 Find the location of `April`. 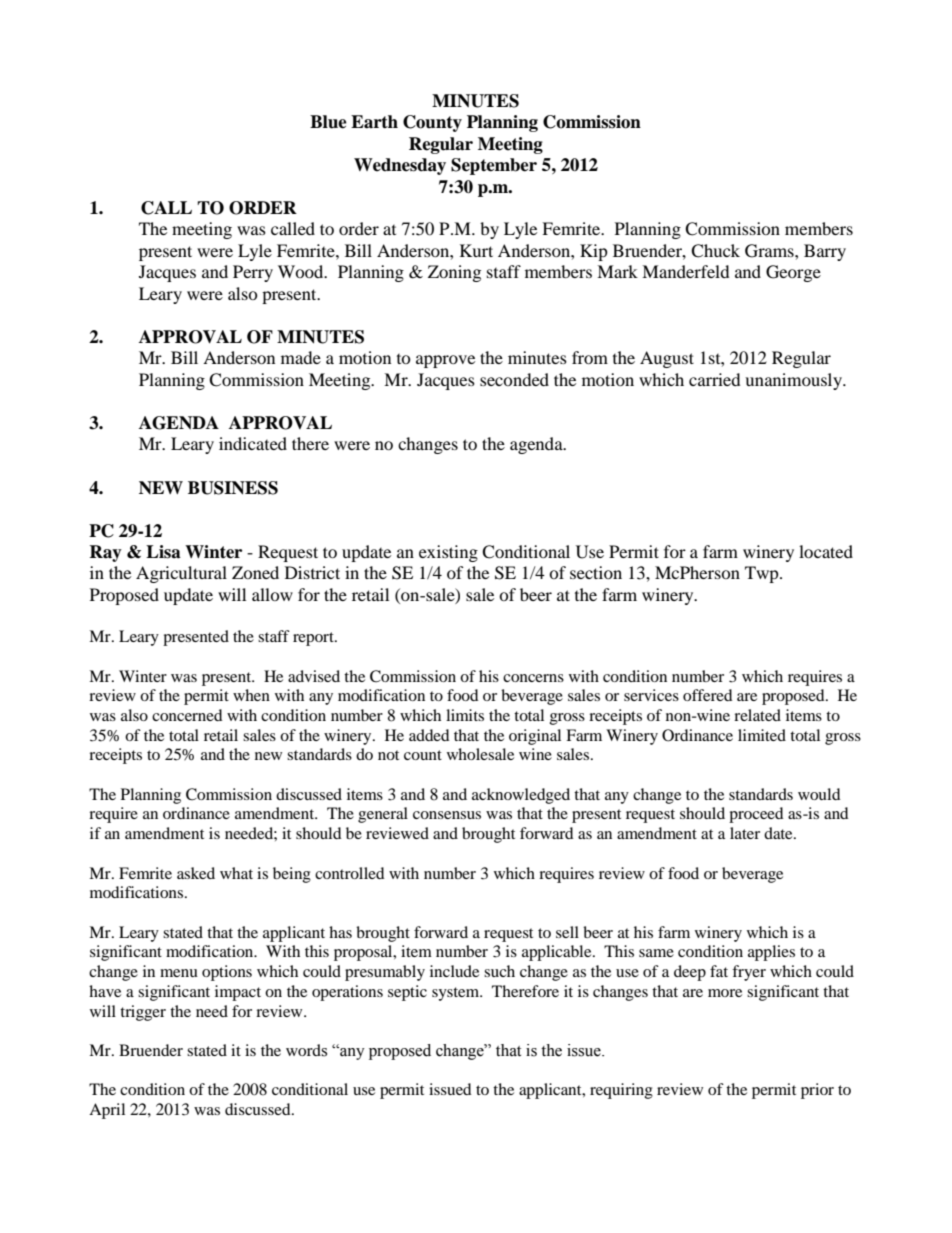

April is located at coordinates (107, 1111).
